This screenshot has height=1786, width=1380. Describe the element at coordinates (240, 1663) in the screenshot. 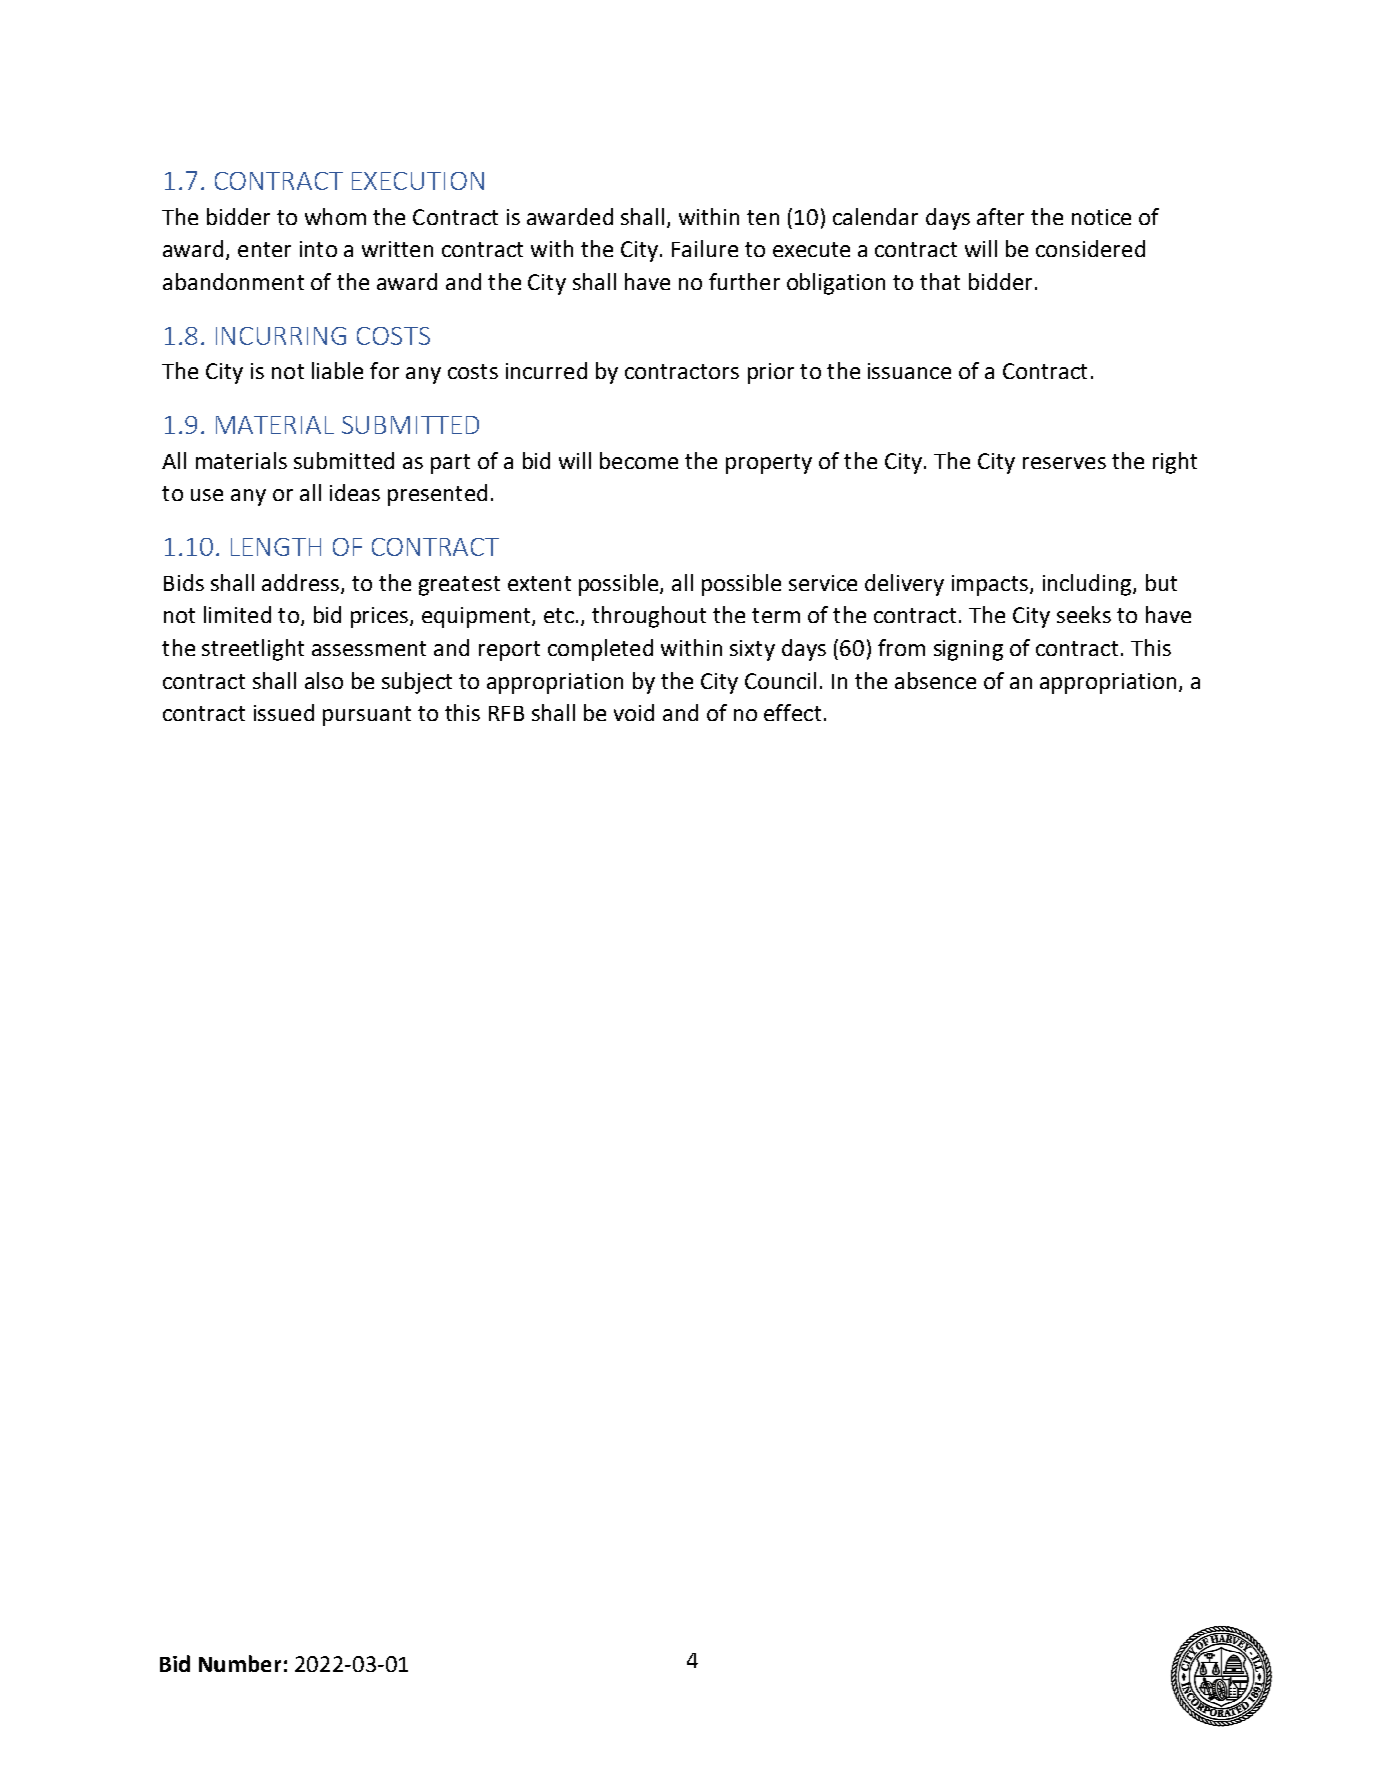

I see `Number` at that location.
